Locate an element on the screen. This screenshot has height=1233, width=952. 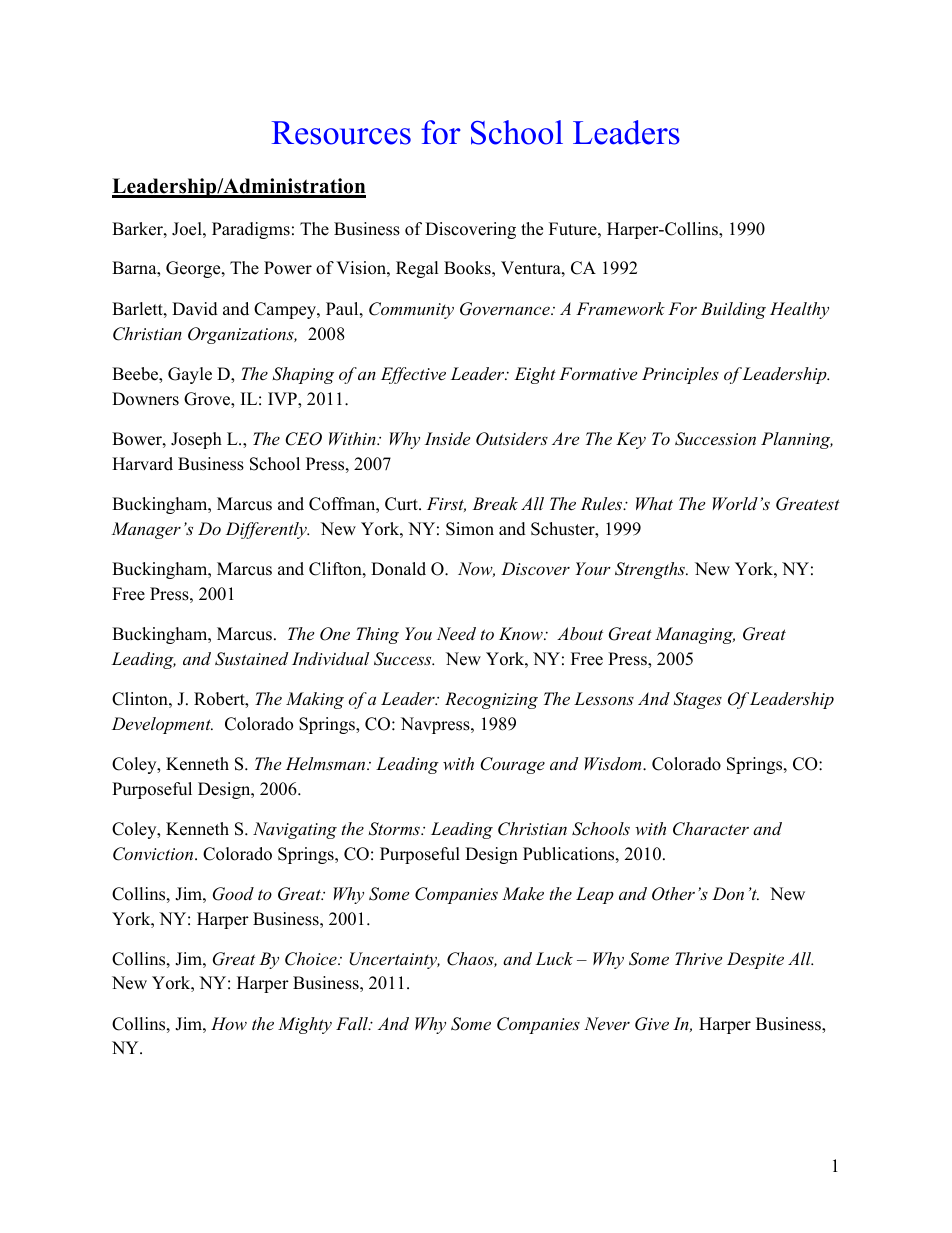
Luck is located at coordinates (554, 958).
